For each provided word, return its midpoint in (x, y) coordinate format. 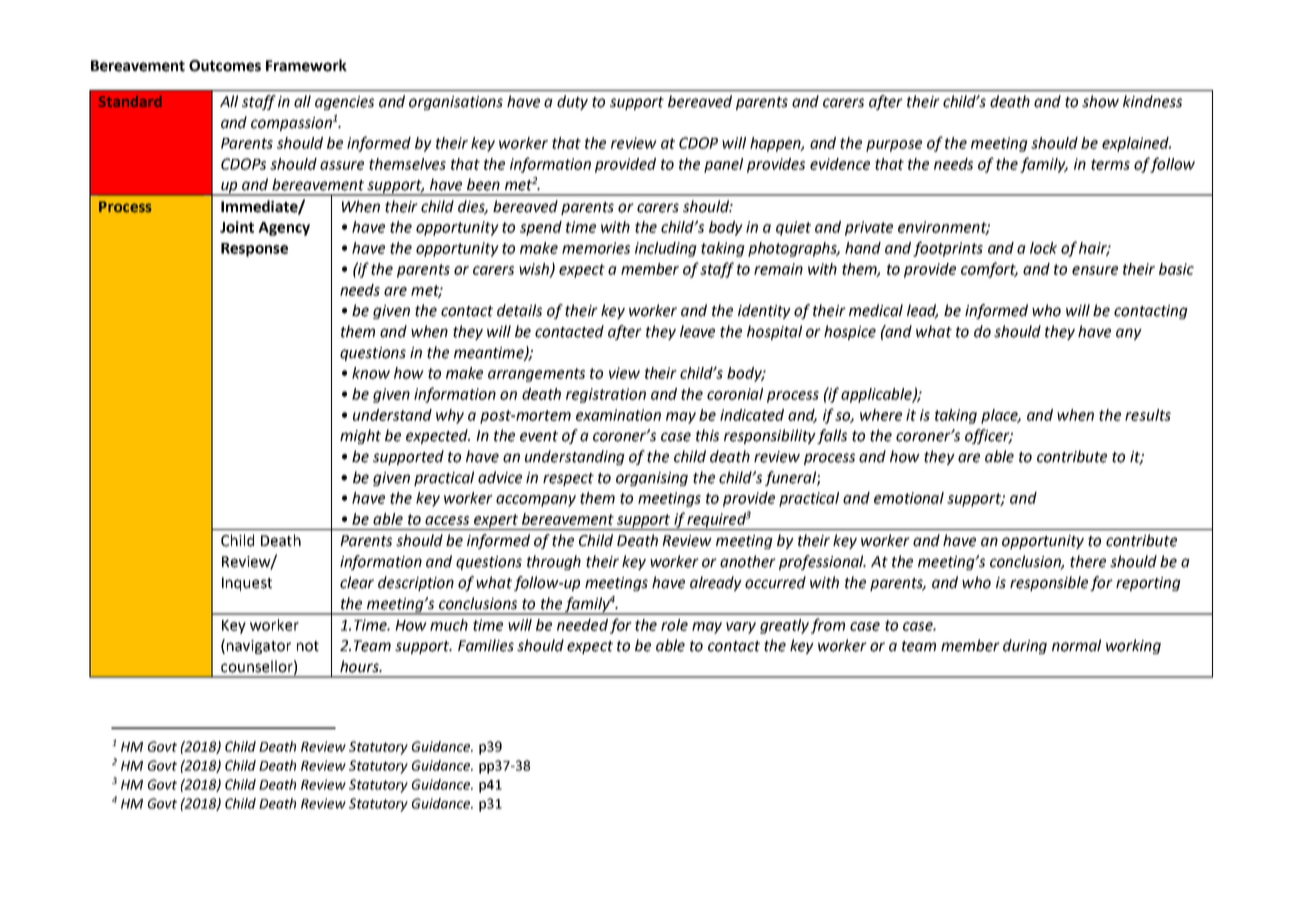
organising (652, 479)
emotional (909, 498)
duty (572, 102)
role (674, 625)
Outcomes (225, 66)
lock (1043, 248)
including (666, 249)
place (1001, 416)
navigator (259, 647)
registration (606, 395)
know (371, 373)
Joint (237, 227)
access (447, 520)
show (1100, 101)
